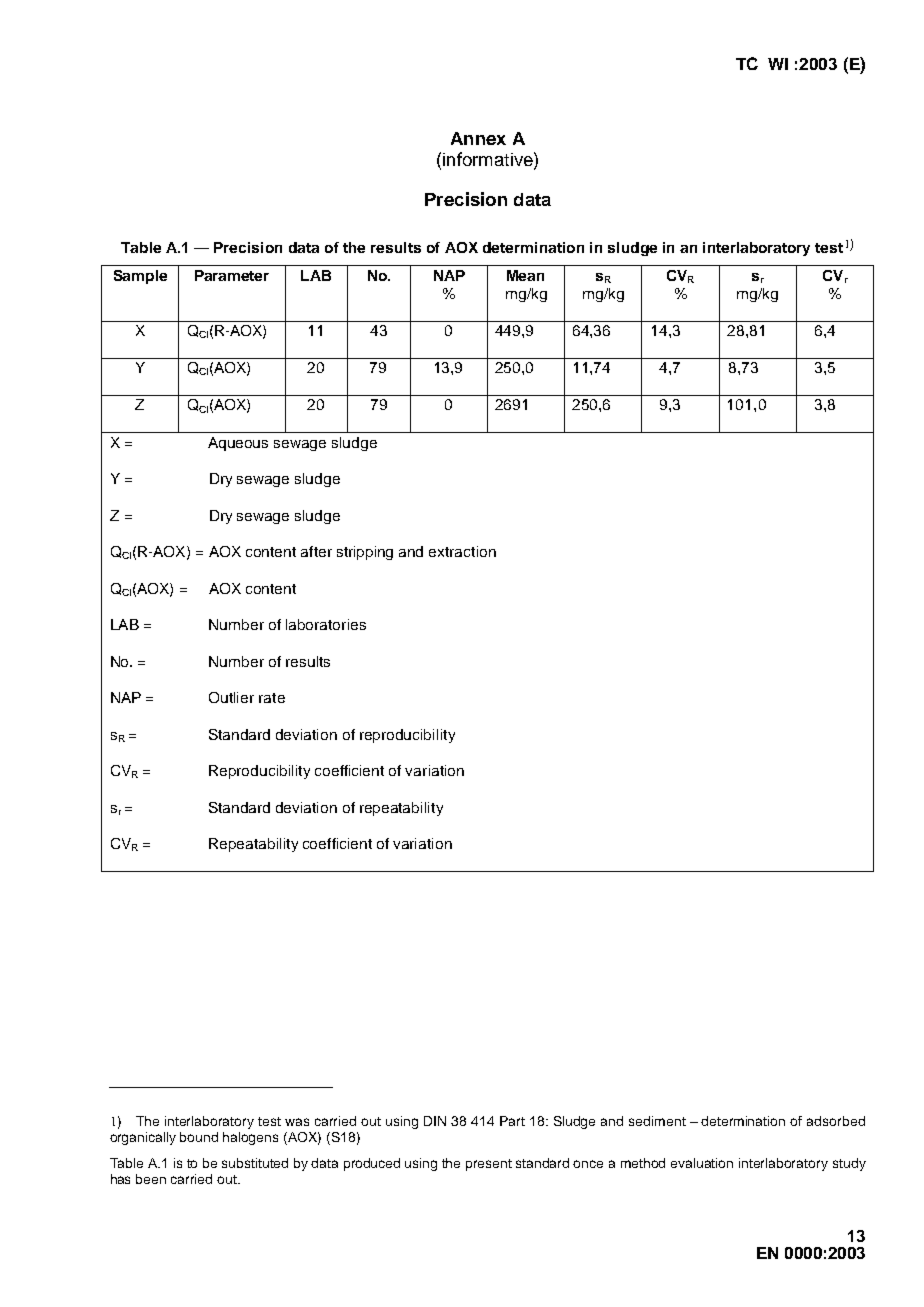  I want to click on stripping, so click(365, 553).
